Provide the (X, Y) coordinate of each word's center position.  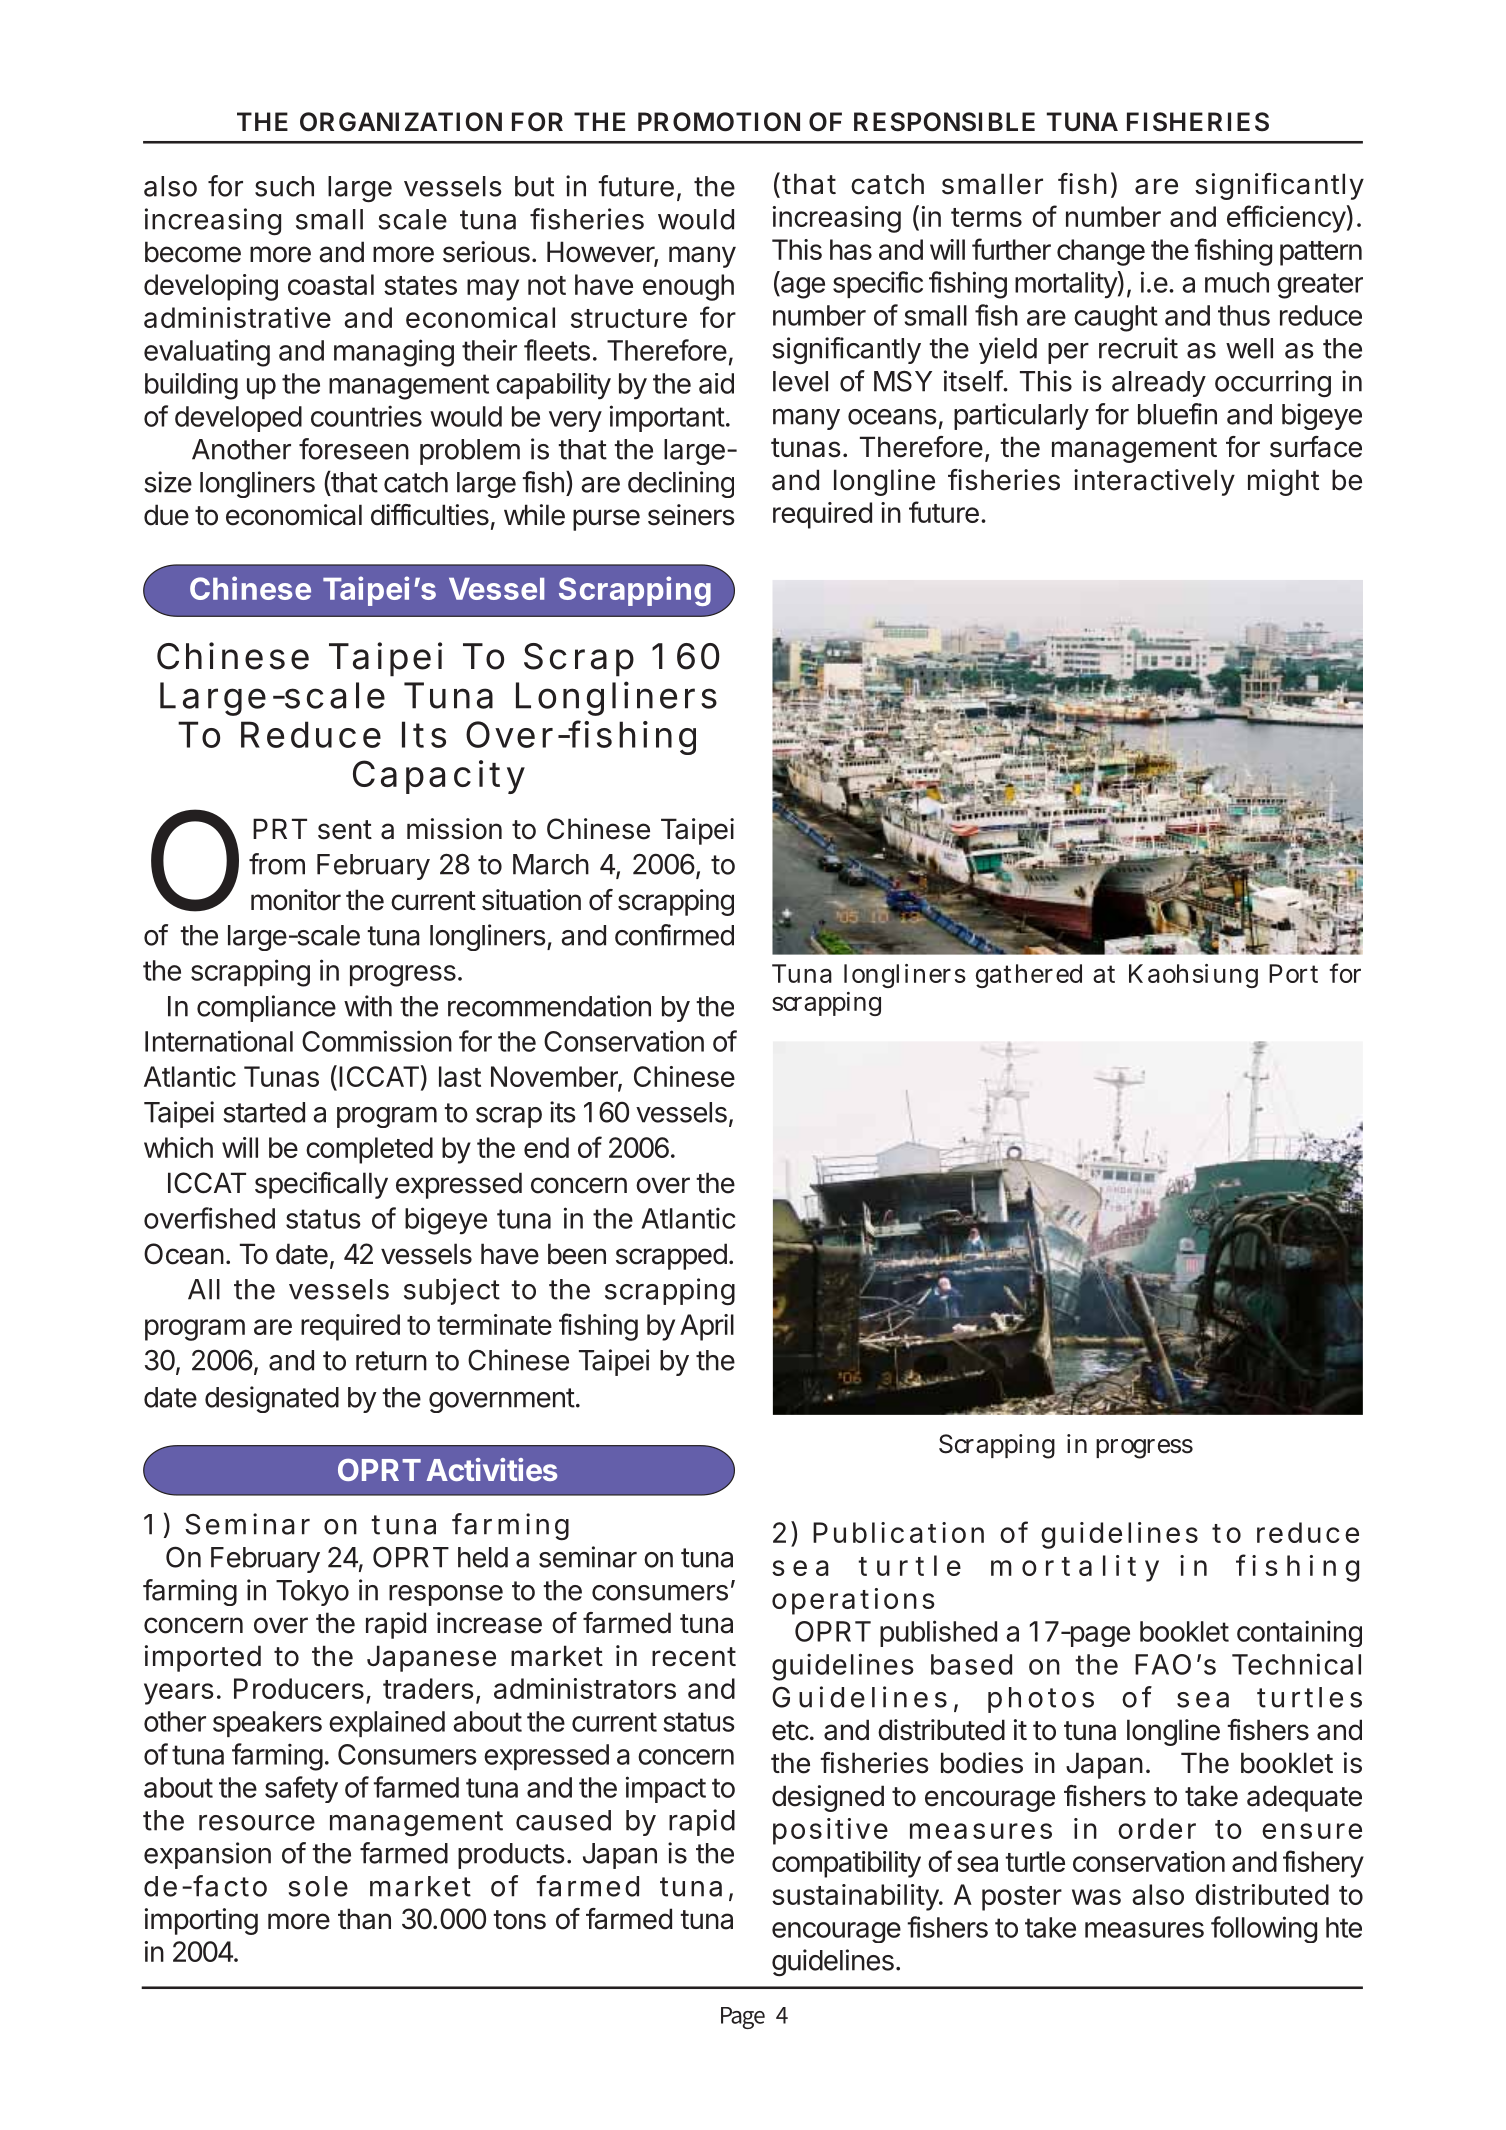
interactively (1154, 482)
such (284, 186)
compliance (266, 1008)
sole (318, 1886)
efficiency (1286, 219)
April (707, 1327)
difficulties (430, 515)
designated (272, 1399)
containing (1299, 1633)
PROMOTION (719, 122)
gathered (1029, 976)
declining (681, 484)
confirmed (674, 935)
